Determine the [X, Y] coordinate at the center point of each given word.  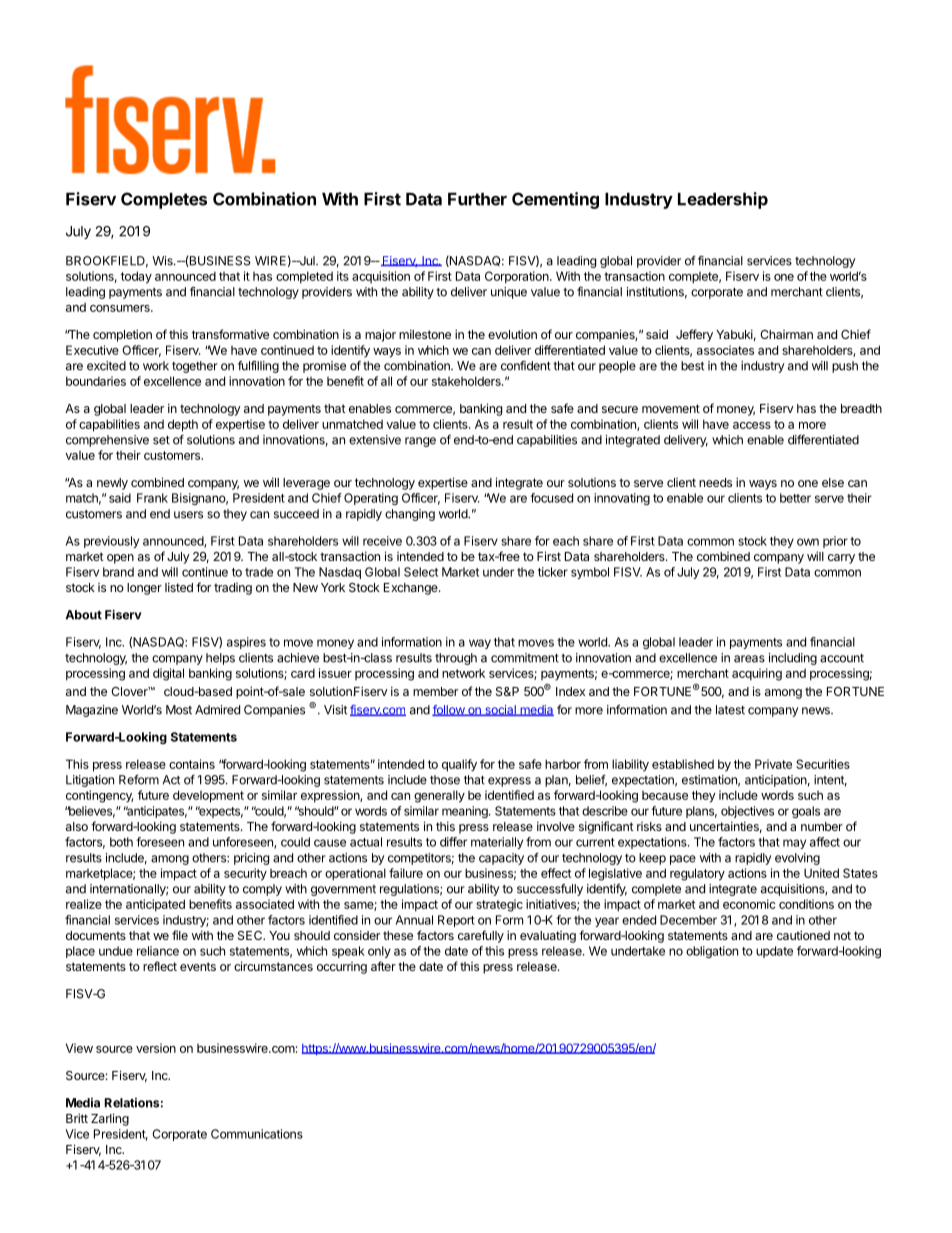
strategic [499, 905]
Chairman [786, 334]
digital [168, 674]
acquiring [757, 674]
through [456, 659]
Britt [77, 1118]
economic [749, 904]
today [136, 277]
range [420, 442]
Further [477, 199]
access [752, 425]
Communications [257, 1134]
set [161, 440]
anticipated [155, 905]
